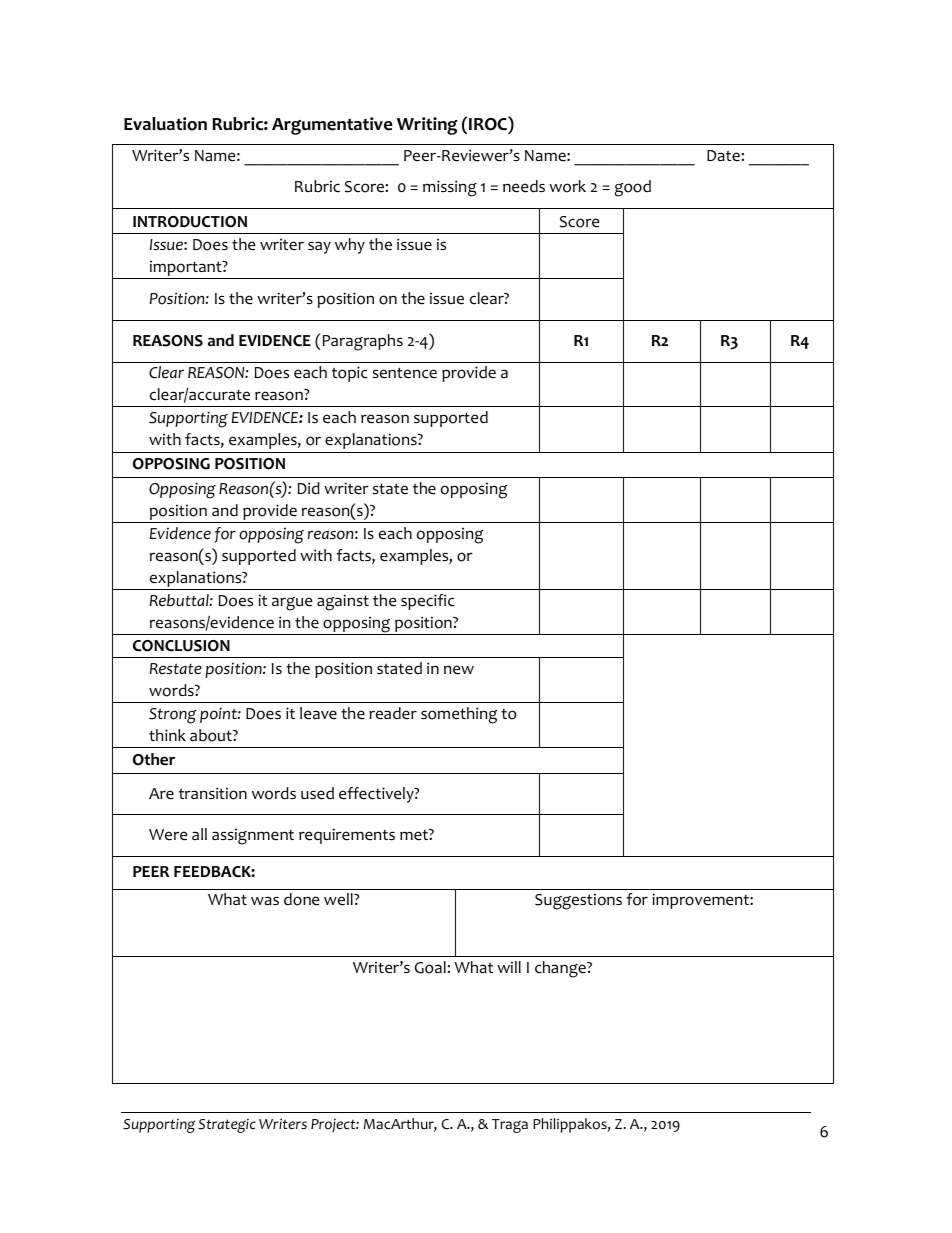 The height and width of the screenshot is (1233, 952). Describe the element at coordinates (165, 124) in the screenshot. I see `Evaluation` at that location.
